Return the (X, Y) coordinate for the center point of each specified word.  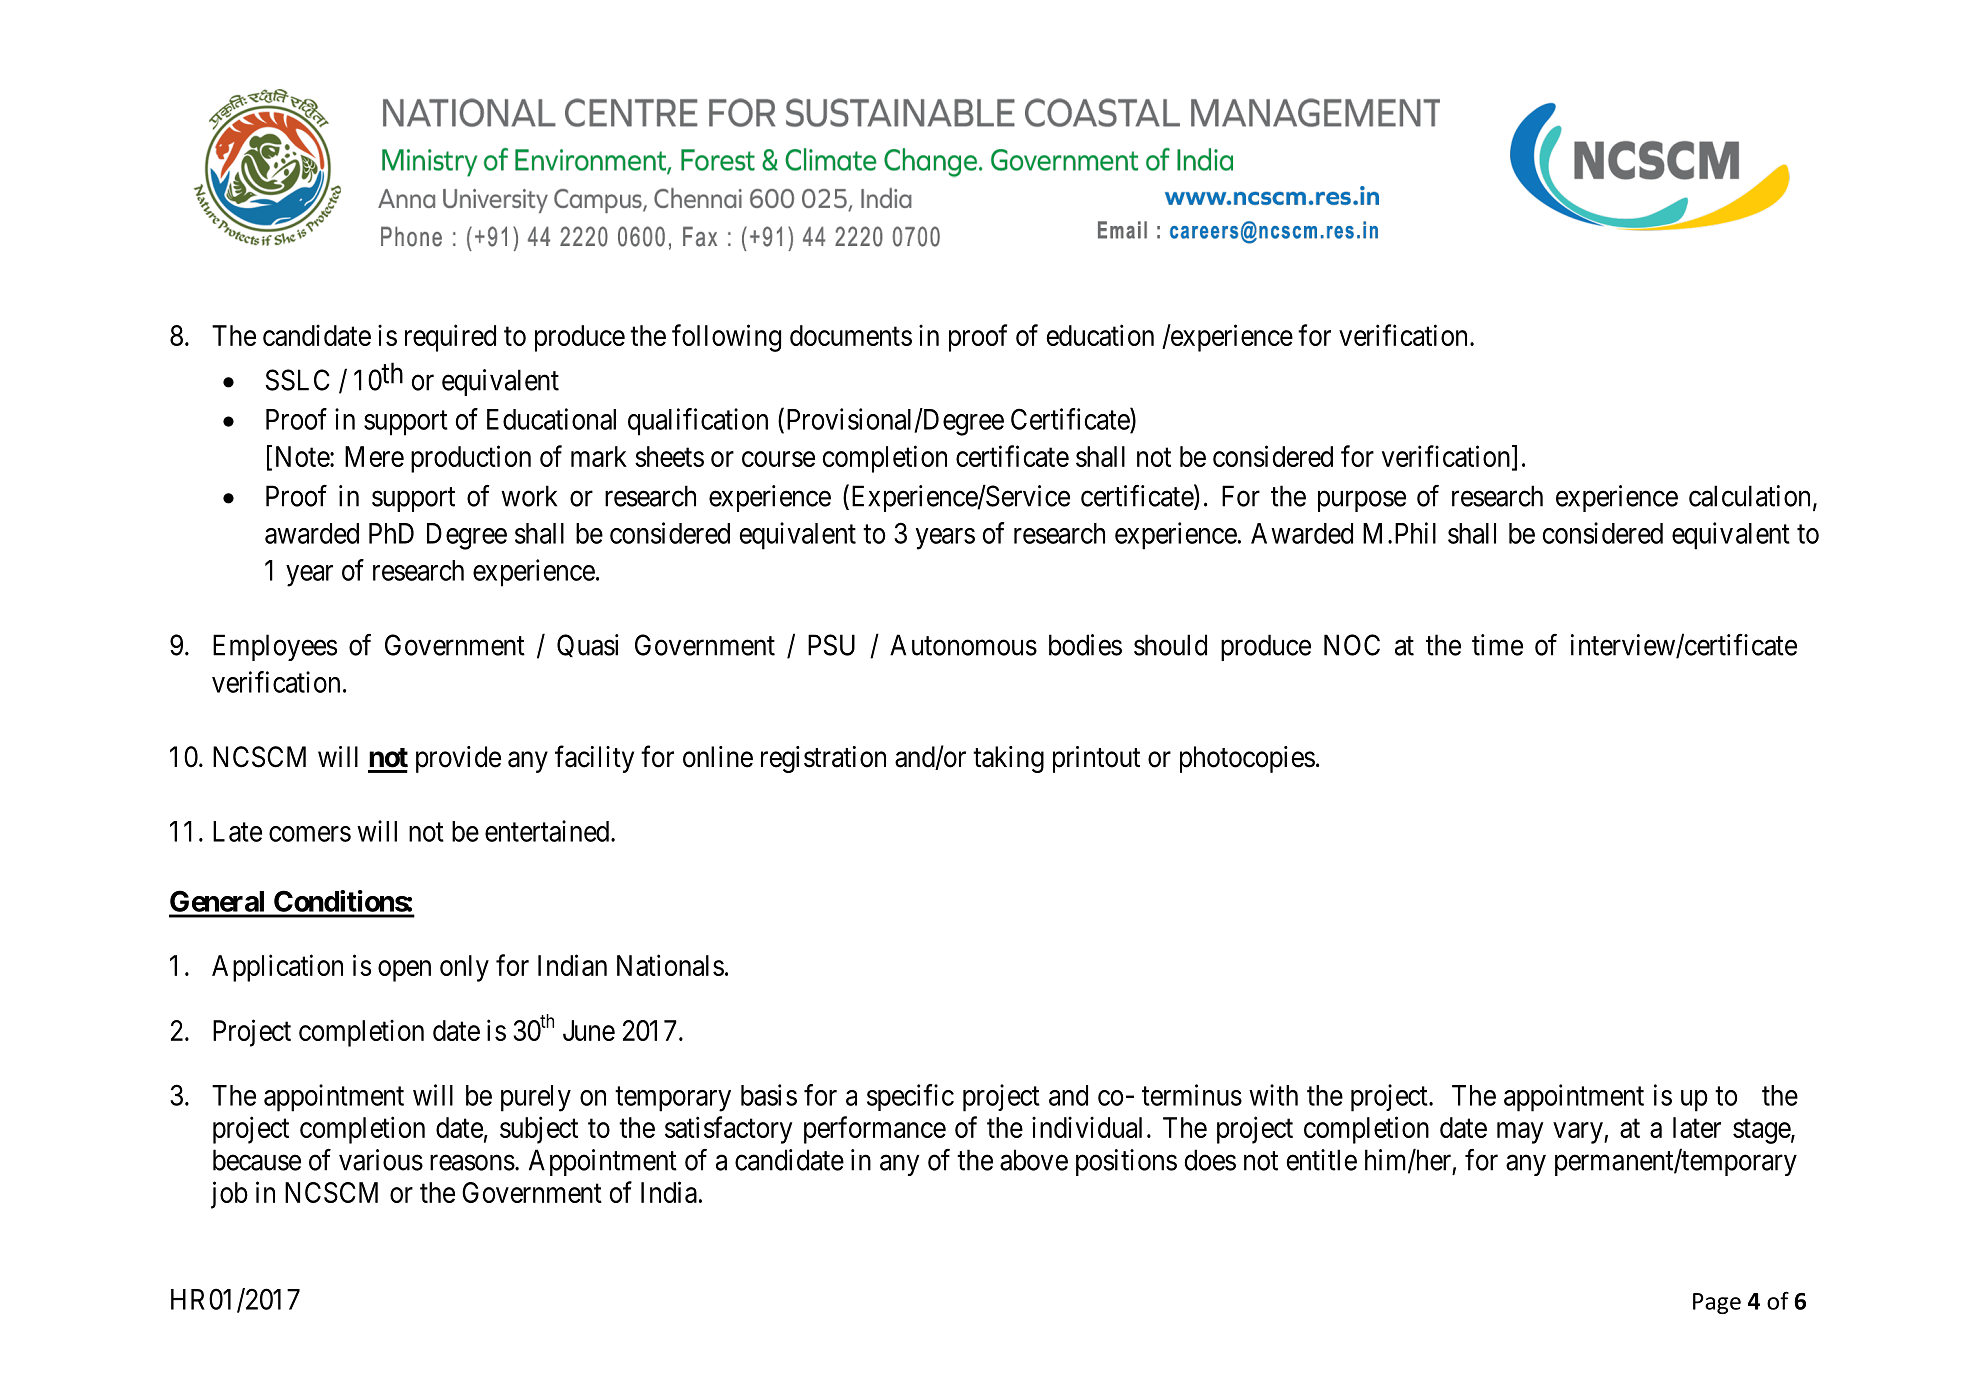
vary (1579, 1133)
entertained (548, 831)
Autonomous (963, 645)
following (726, 338)
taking (1008, 759)
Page (1717, 1303)
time (1497, 645)
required (450, 338)
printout (1096, 759)
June (589, 1030)
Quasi (588, 645)
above (1034, 1160)
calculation (1749, 496)
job (229, 1195)
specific (910, 1097)
